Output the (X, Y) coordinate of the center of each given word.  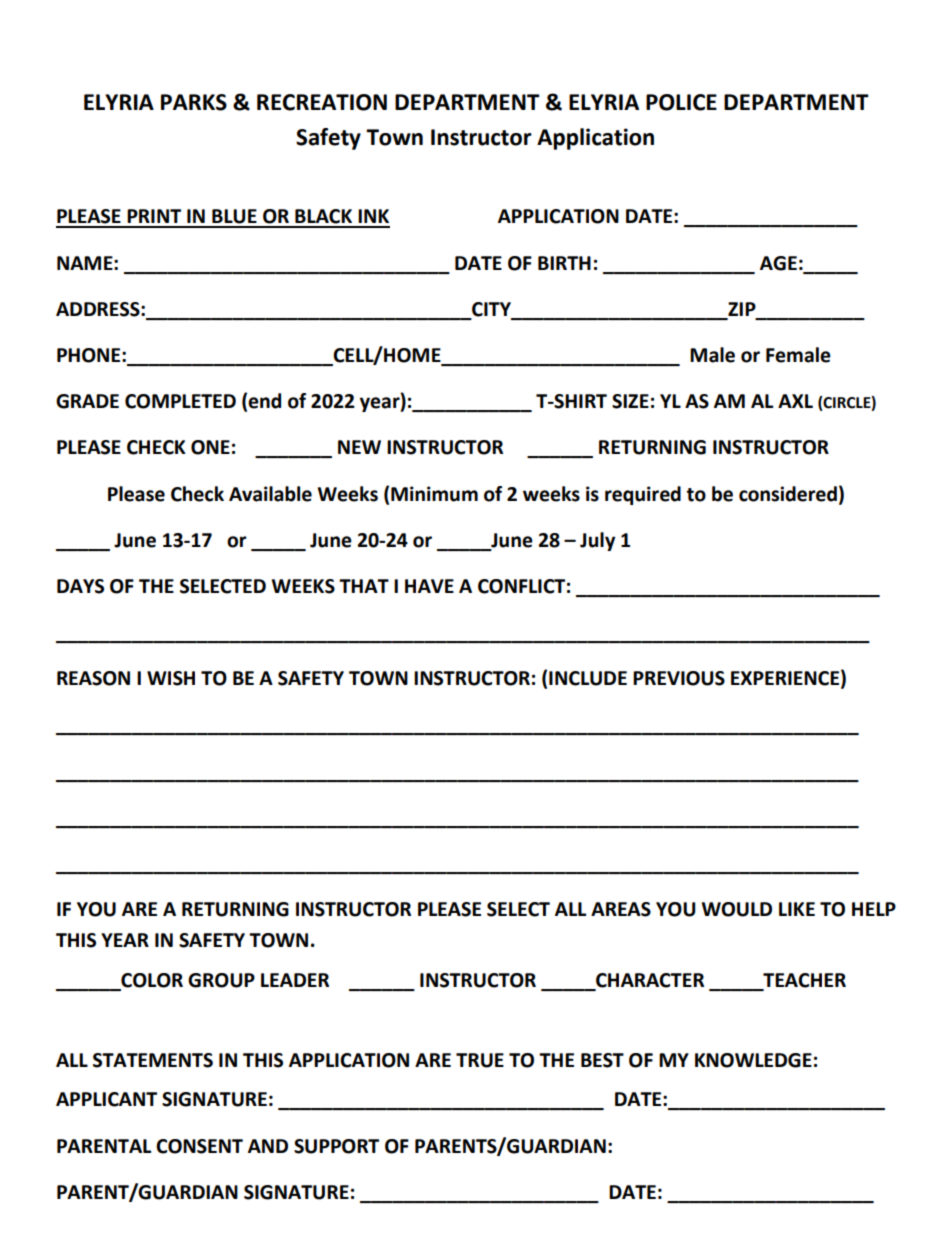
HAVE (429, 586)
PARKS (194, 102)
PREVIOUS (679, 678)
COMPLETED (180, 401)
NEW (359, 447)
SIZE (630, 401)
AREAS (621, 909)
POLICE (681, 102)
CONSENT (199, 1146)
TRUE (480, 1060)
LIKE (797, 909)
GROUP (221, 980)
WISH (171, 678)
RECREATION (322, 102)
